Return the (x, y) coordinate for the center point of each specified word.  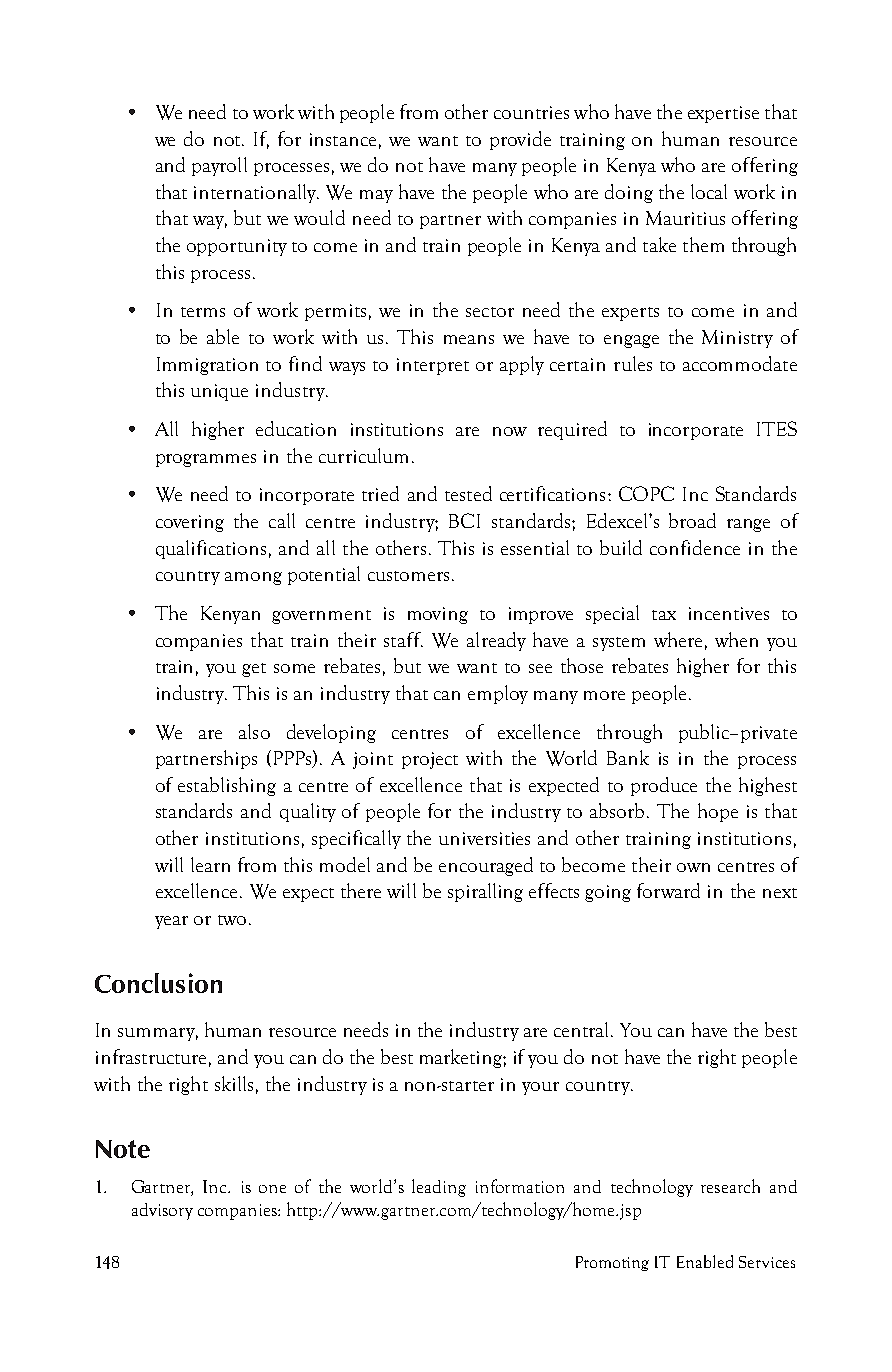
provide (520, 140)
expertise (723, 114)
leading (439, 1188)
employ (498, 694)
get (254, 670)
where (678, 639)
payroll (219, 166)
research (730, 1186)
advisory (162, 1211)
